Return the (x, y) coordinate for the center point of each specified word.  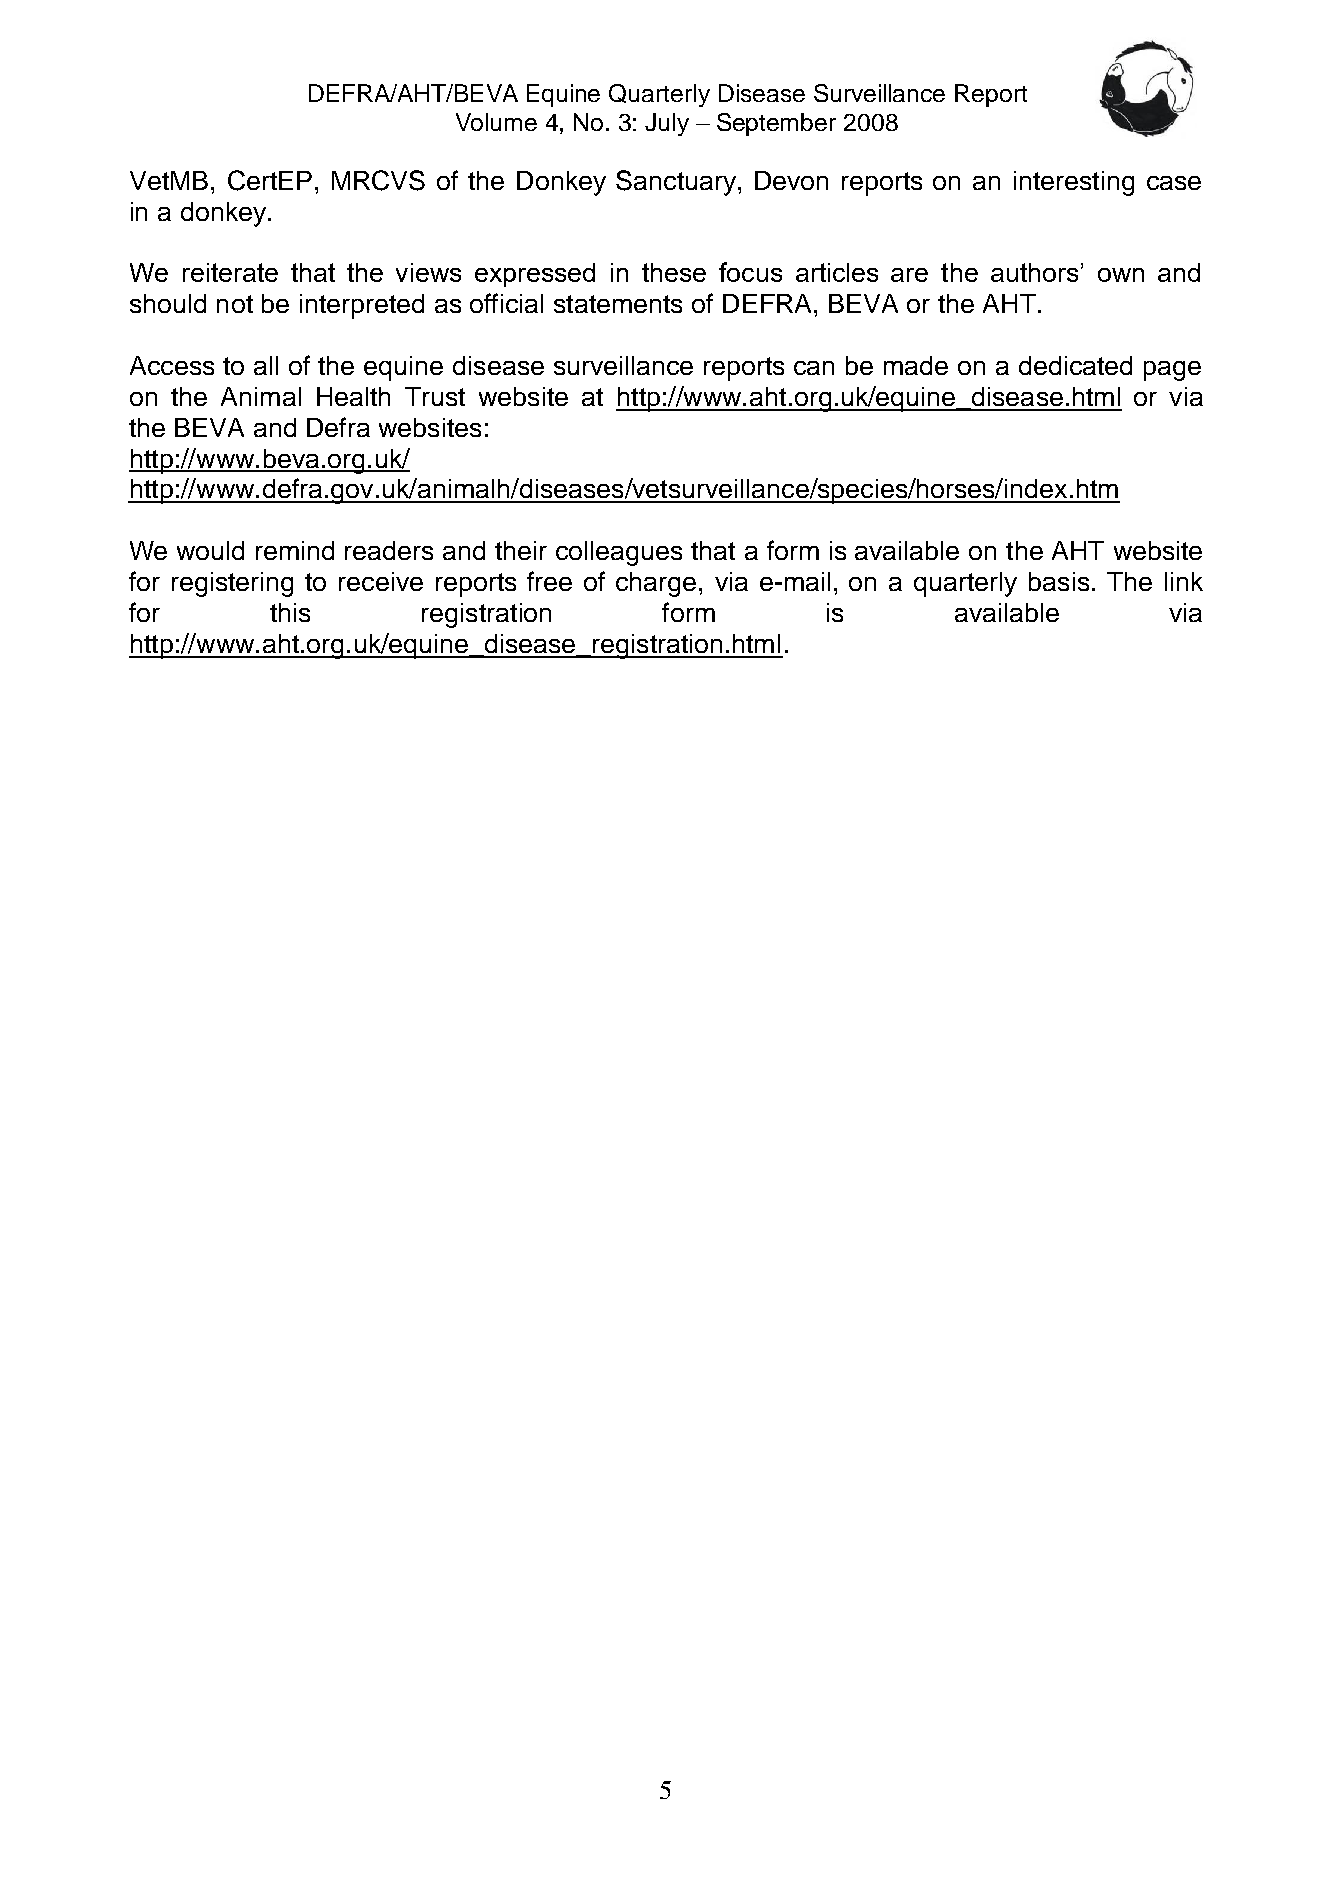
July (667, 124)
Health (353, 396)
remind (295, 550)
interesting (1074, 183)
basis (1059, 581)
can (814, 368)
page (1172, 371)
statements (618, 304)
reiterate (230, 272)
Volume (496, 122)
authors (1034, 272)
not (235, 304)
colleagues (619, 553)
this (290, 612)
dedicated (1075, 365)
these (674, 272)
